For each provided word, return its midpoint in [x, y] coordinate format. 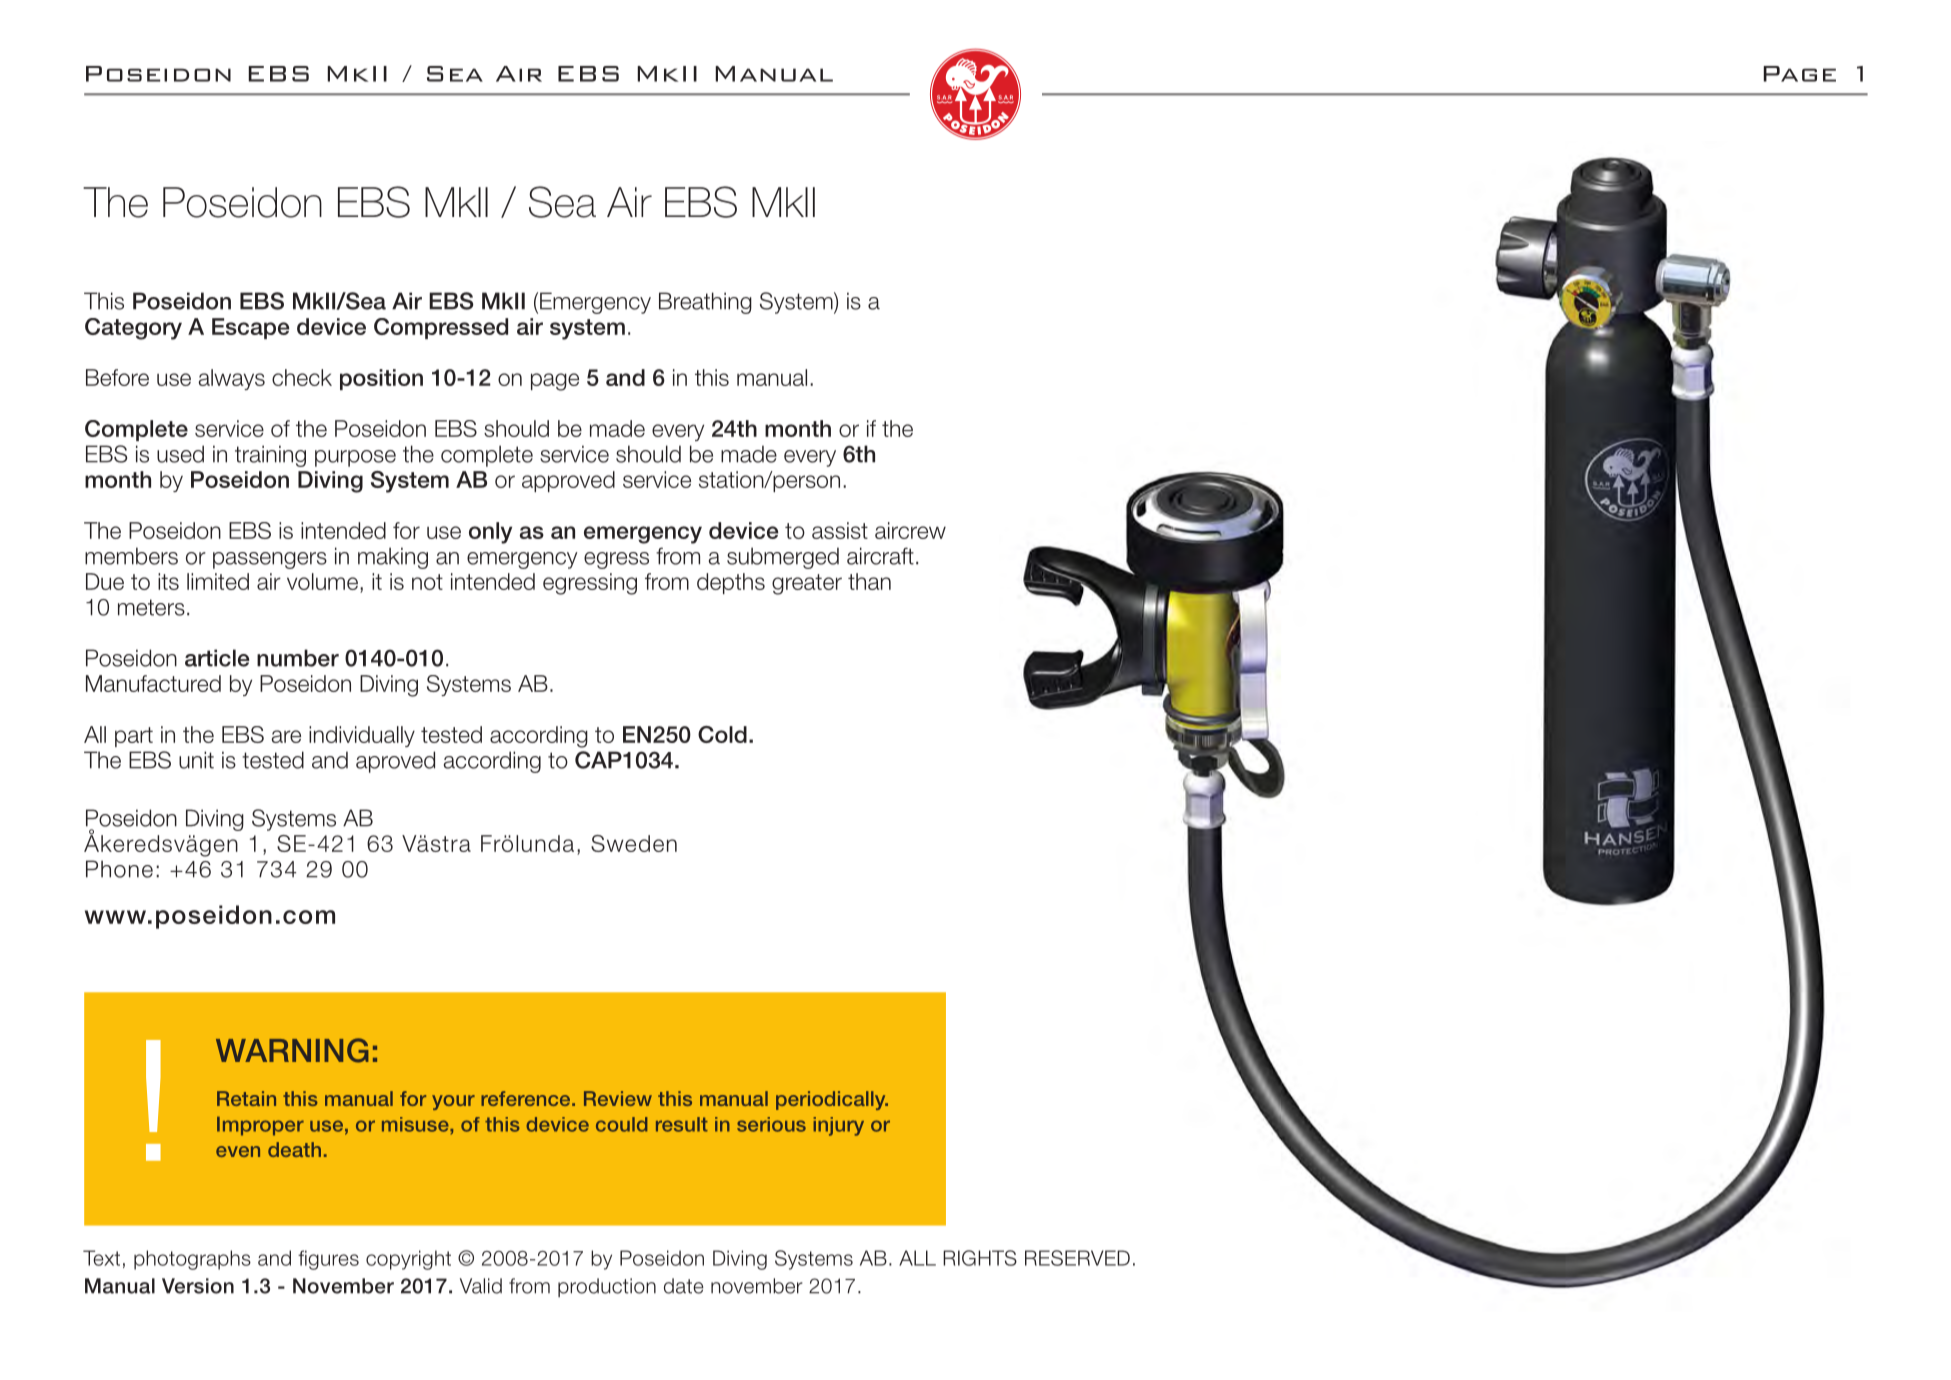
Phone [119, 869]
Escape [250, 328]
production [607, 1287]
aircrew [910, 530]
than [869, 581]
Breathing [705, 303]
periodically [832, 1100]
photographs [192, 1260]
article [217, 658]
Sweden [634, 843]
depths [731, 583]
